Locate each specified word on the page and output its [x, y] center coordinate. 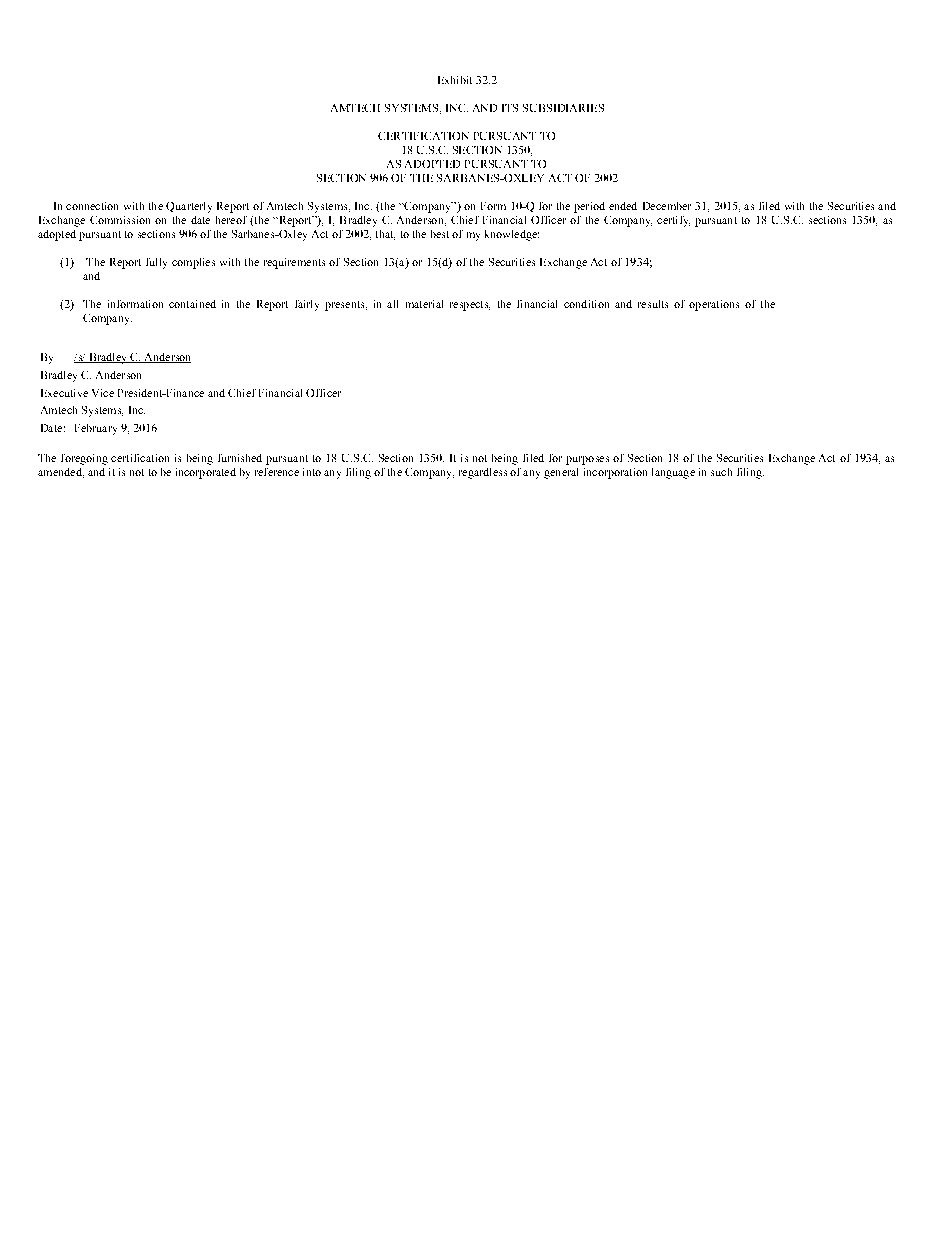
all [392, 304]
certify [673, 221]
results [653, 304]
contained [192, 304]
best [440, 234]
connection [92, 206]
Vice [103, 393]
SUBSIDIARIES [563, 108]
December [667, 206]
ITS [510, 108]
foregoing [84, 459]
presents [346, 306]
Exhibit [455, 80]
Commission [120, 220]
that [385, 235]
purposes [587, 460]
